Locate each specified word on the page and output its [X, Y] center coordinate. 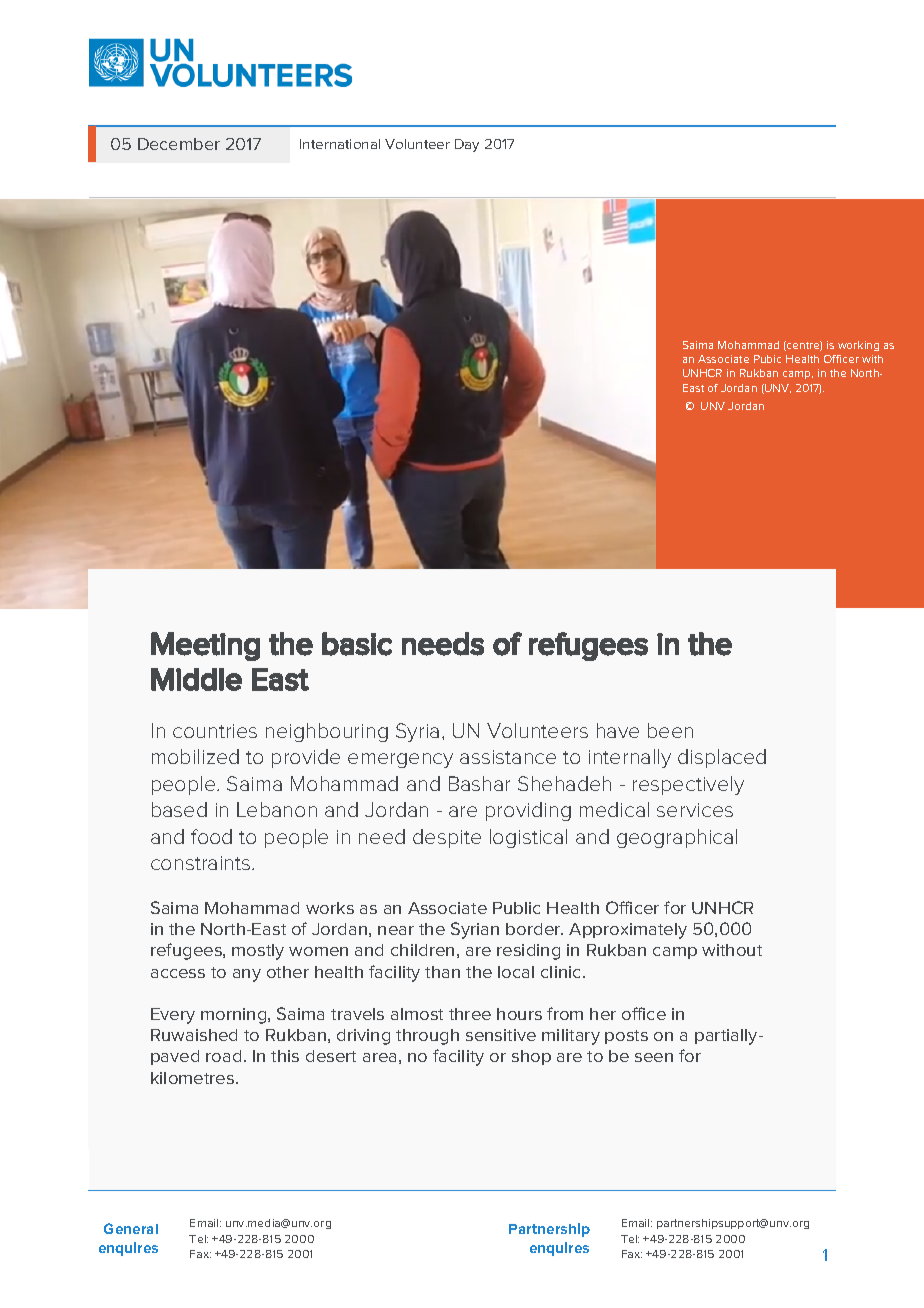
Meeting [205, 646]
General [131, 1228]
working [858, 346]
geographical [677, 838]
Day [467, 145]
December [179, 144]
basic [357, 644]
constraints [202, 863]
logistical [528, 838]
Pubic [767, 359]
